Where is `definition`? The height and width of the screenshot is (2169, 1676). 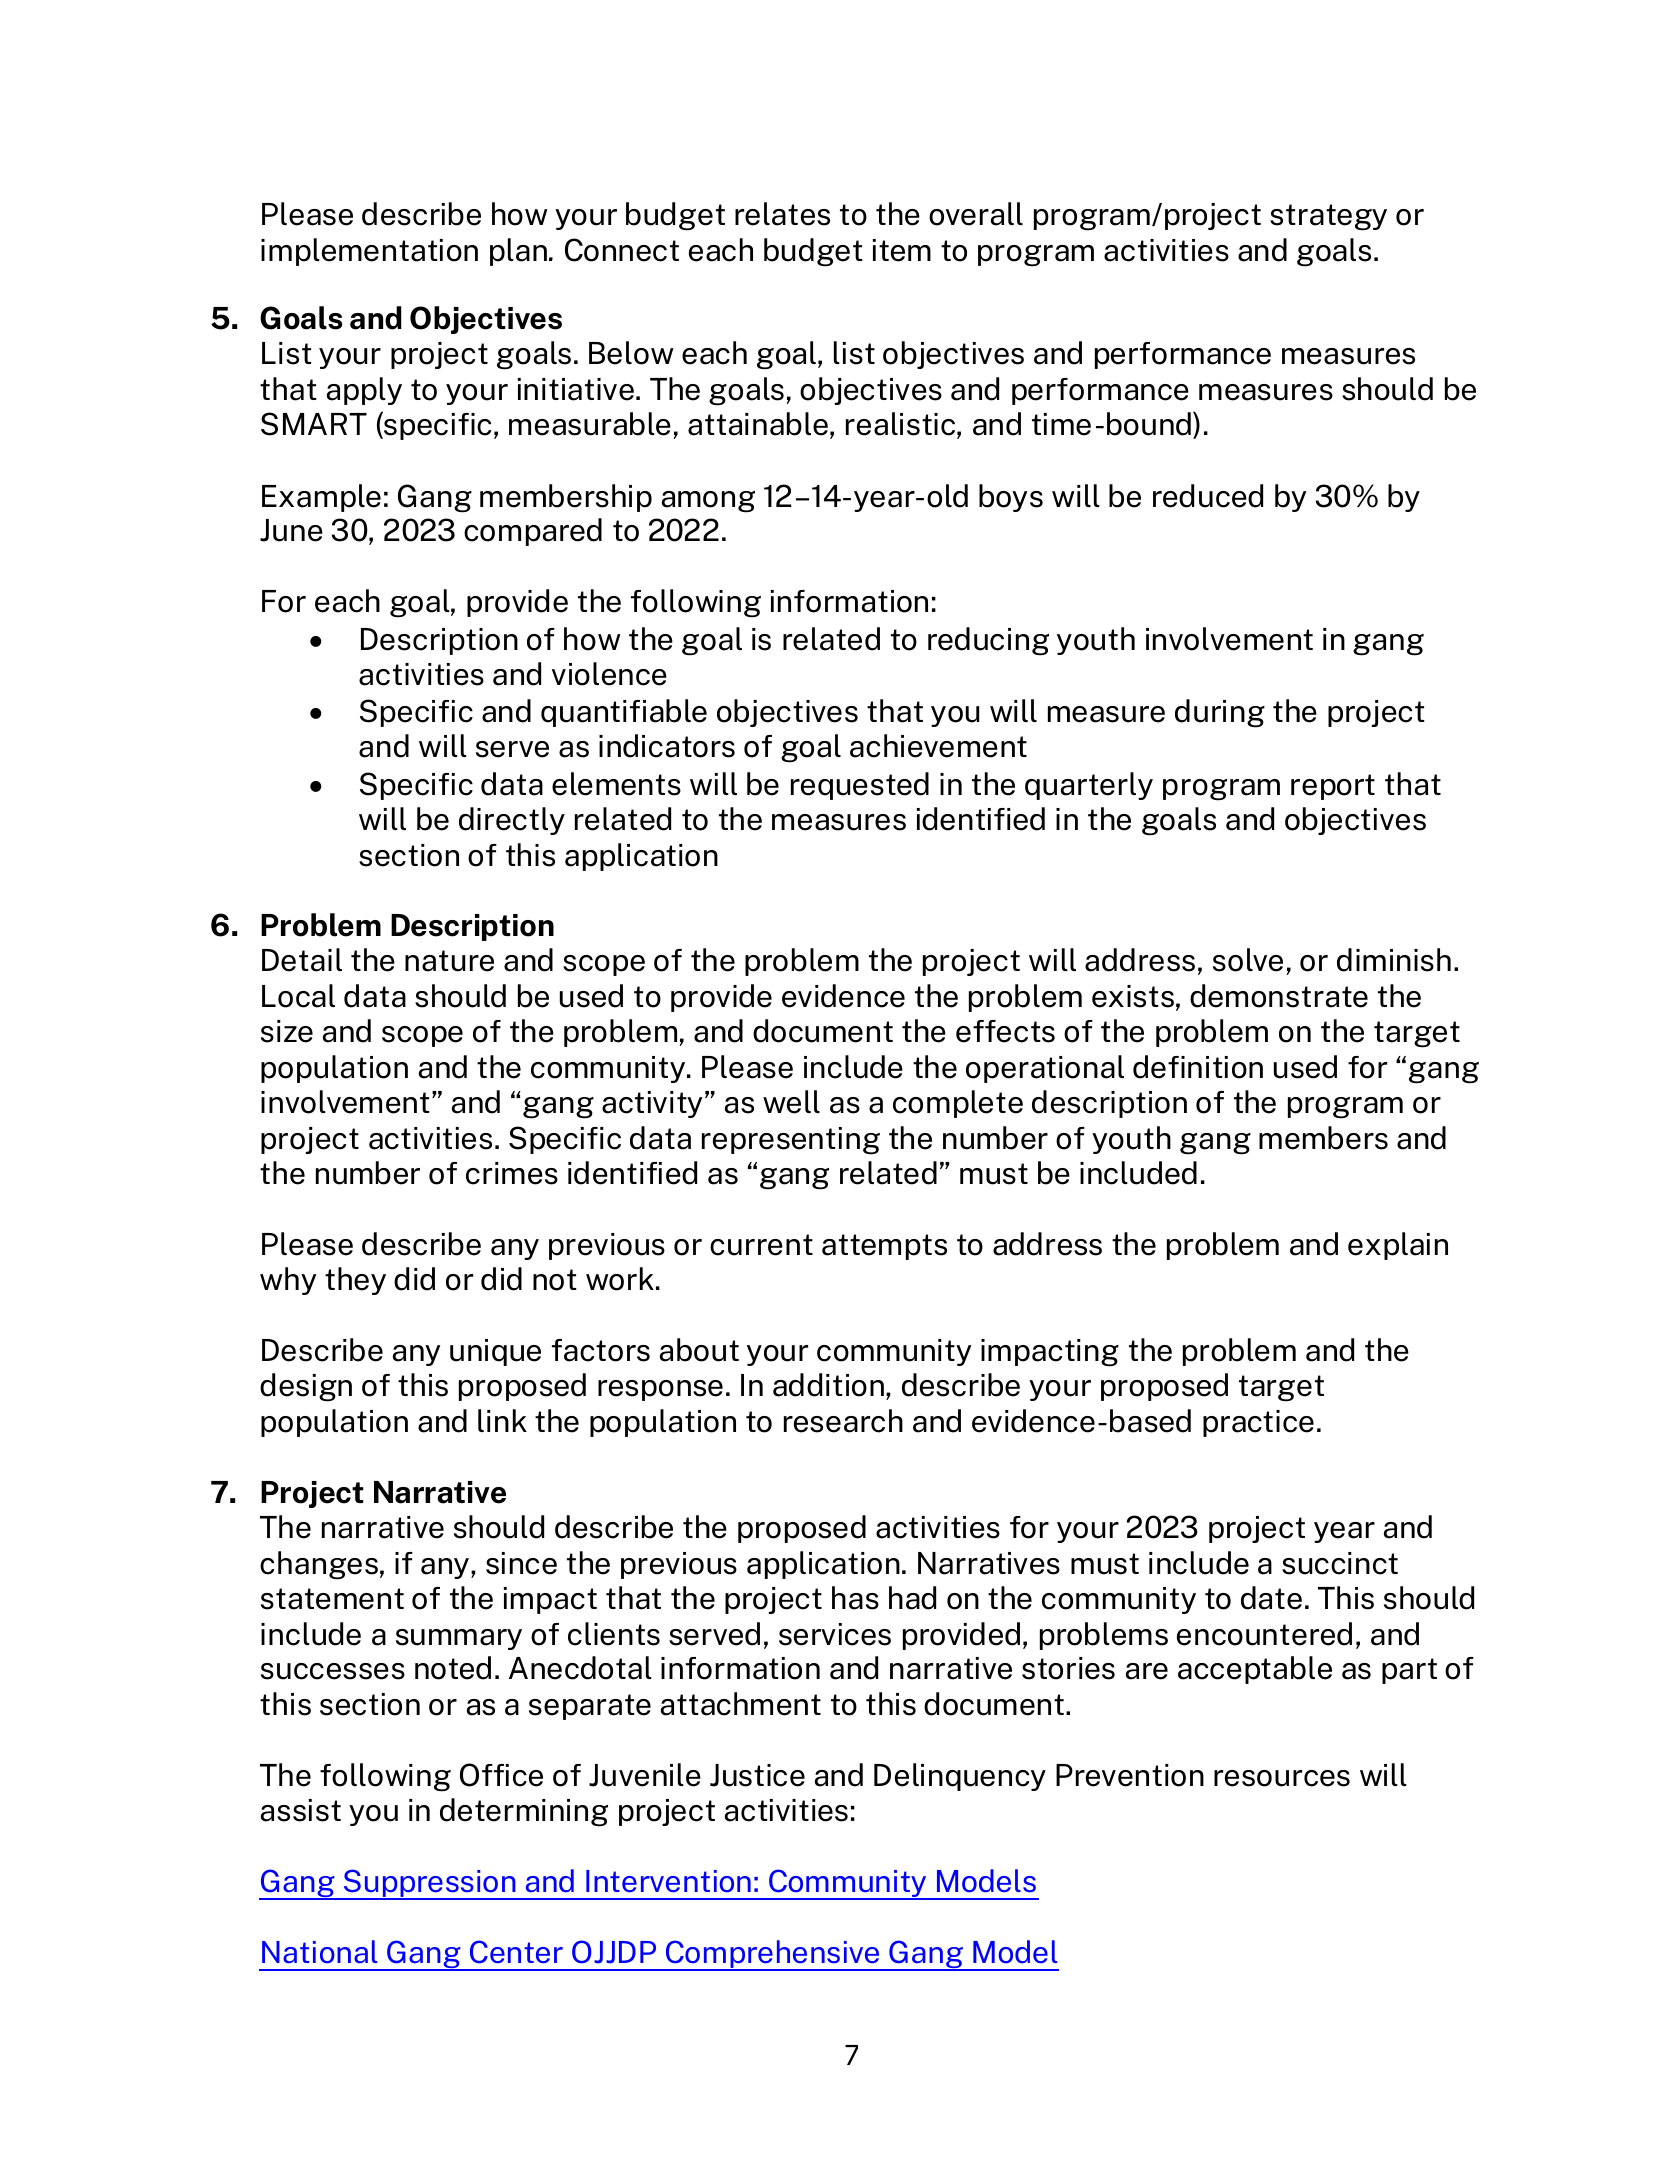
definition is located at coordinates (1198, 1067).
